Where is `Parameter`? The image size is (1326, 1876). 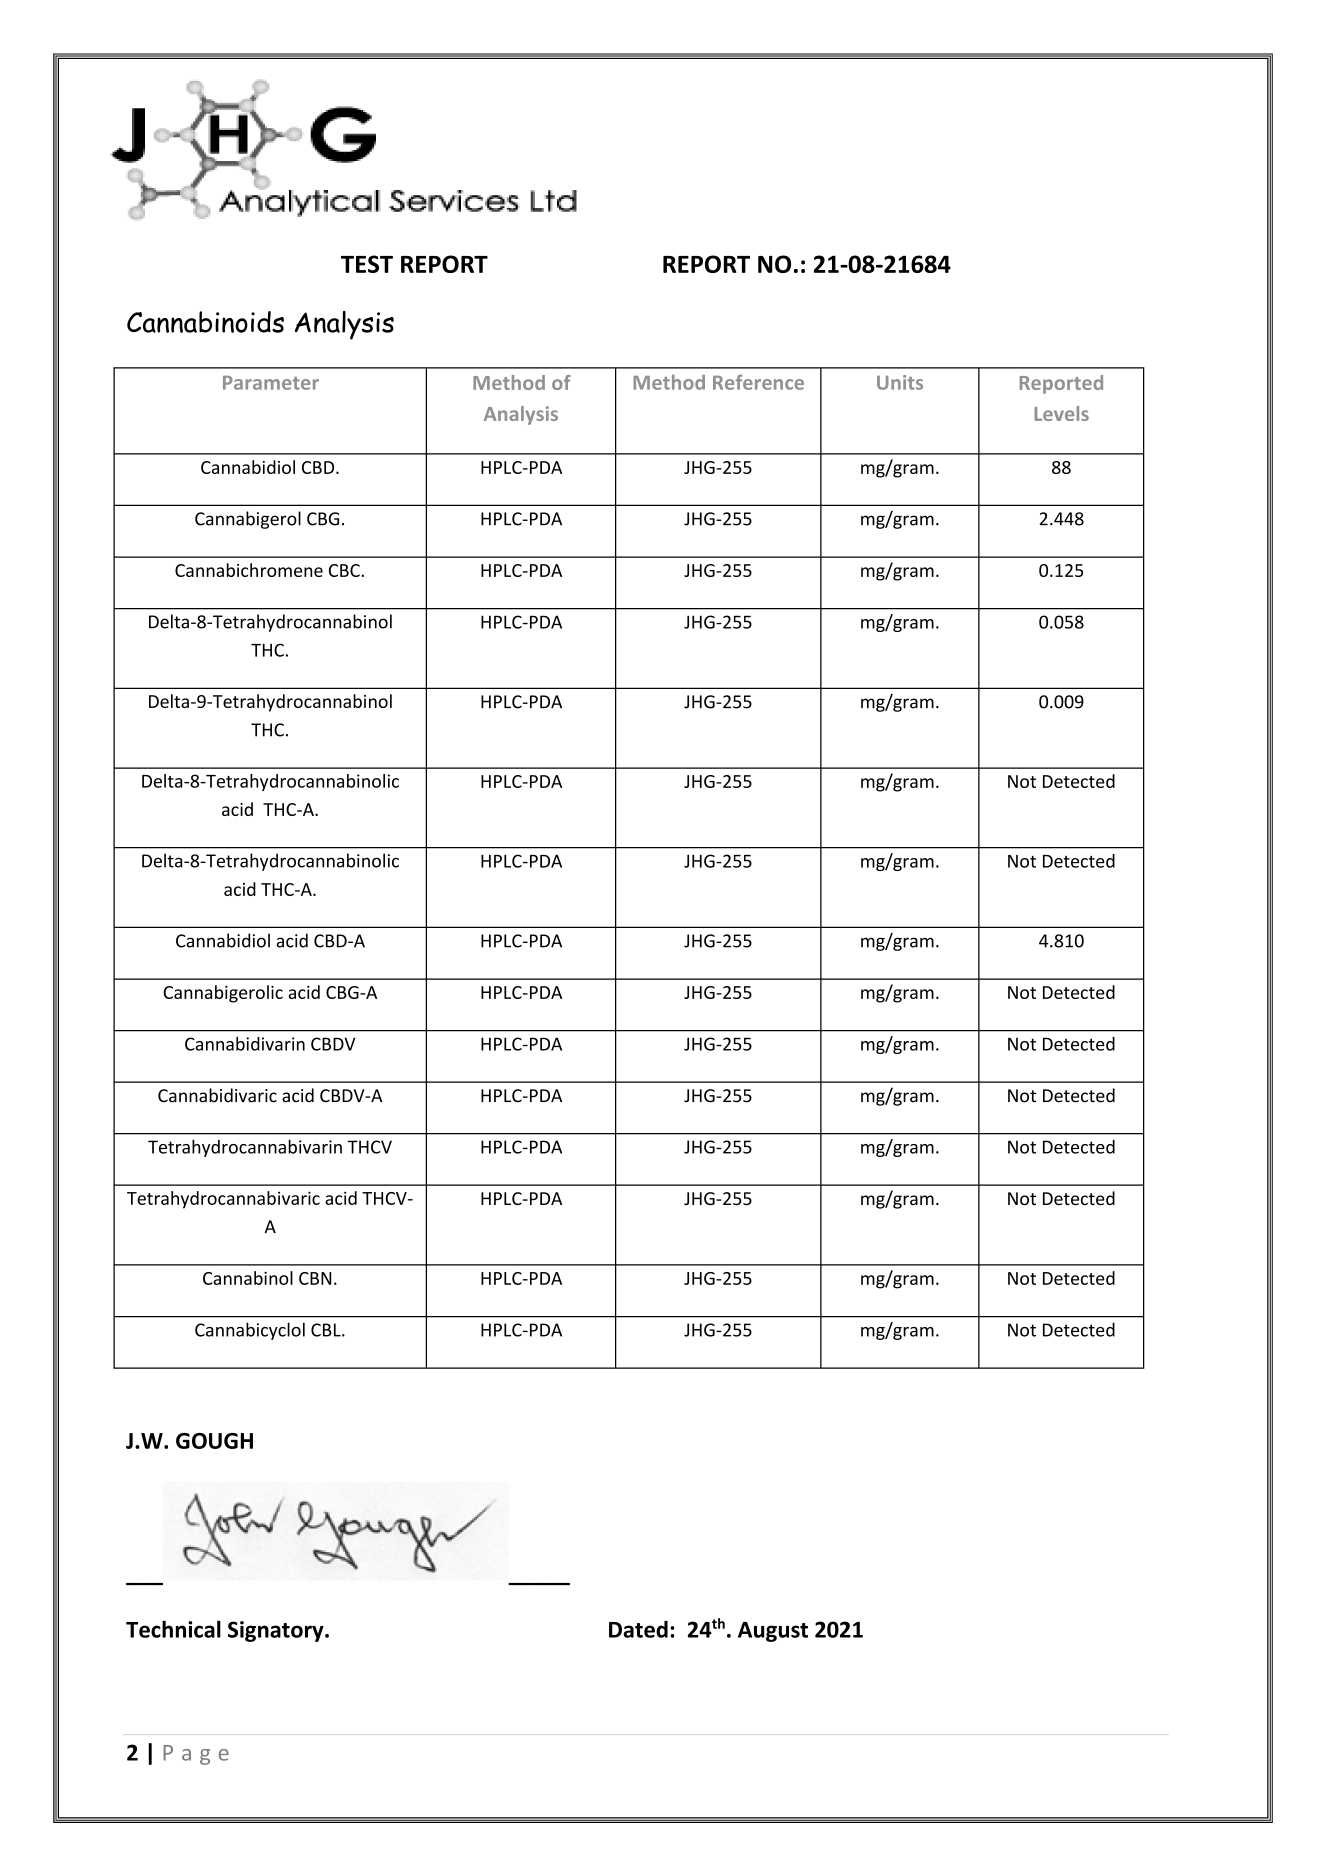 Parameter is located at coordinates (271, 383).
